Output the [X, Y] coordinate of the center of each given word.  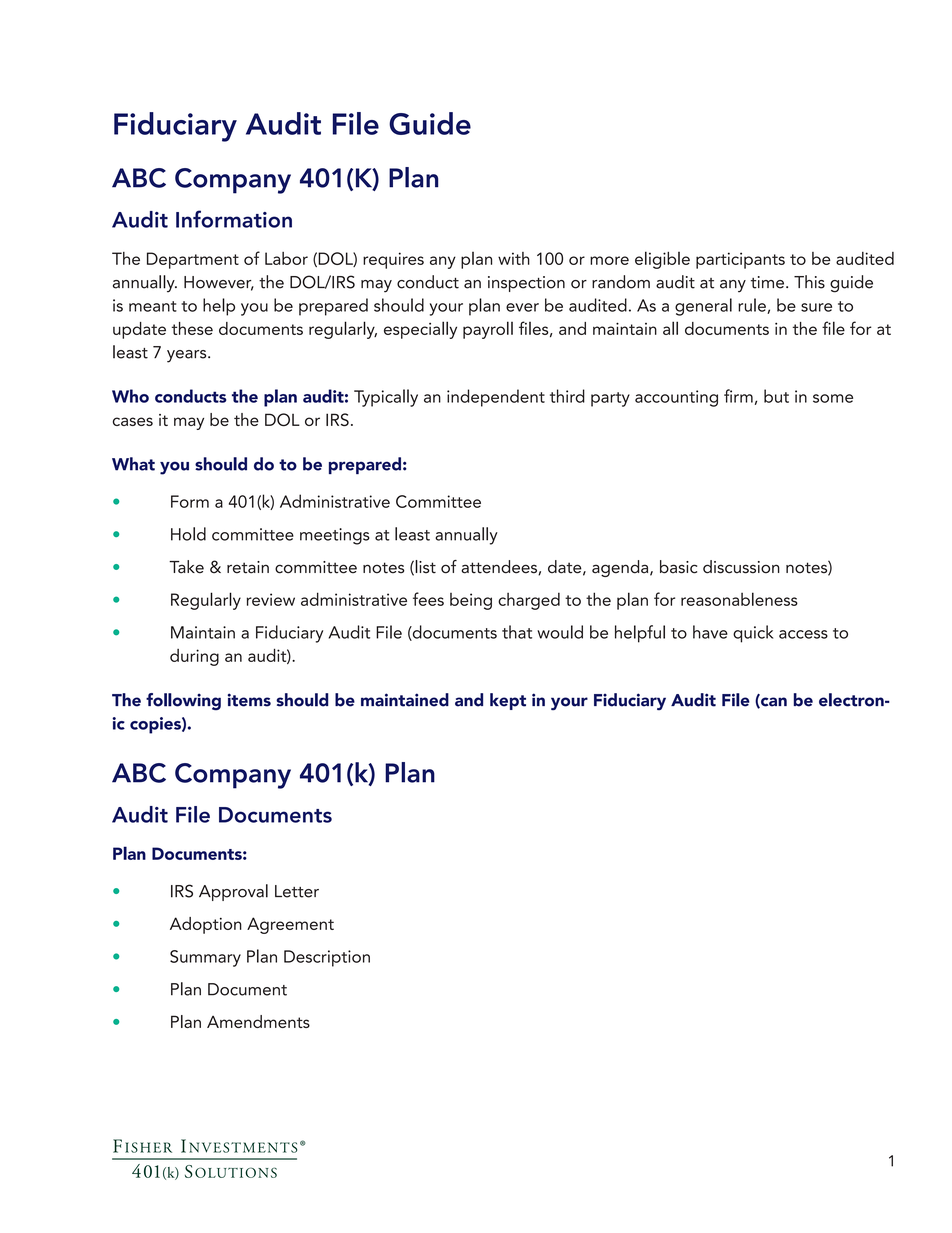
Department [193, 260]
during [194, 657]
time [767, 282]
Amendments [258, 1021]
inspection [526, 284]
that [517, 632]
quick [753, 634]
